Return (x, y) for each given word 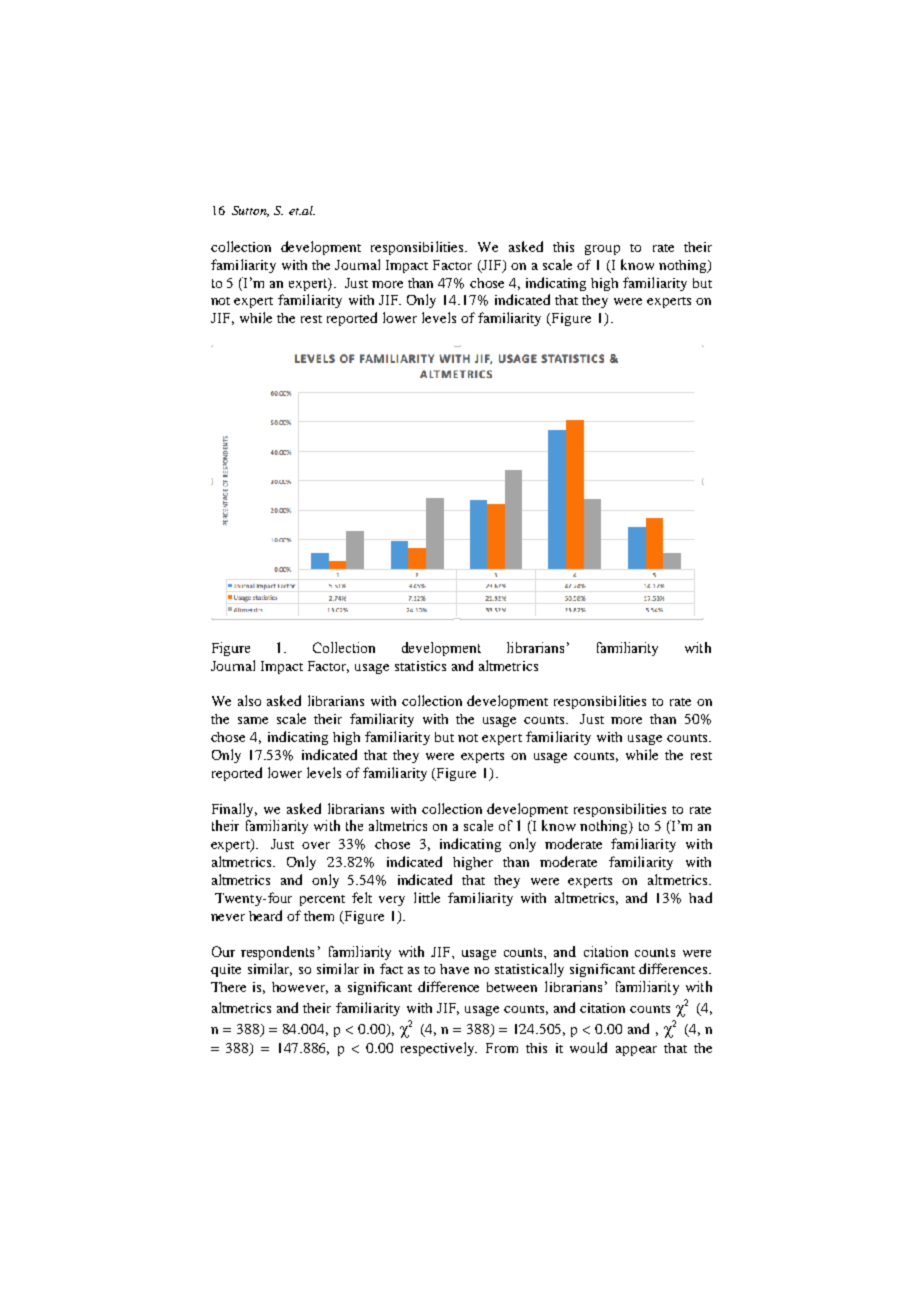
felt (362, 897)
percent (322, 900)
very (392, 901)
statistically (529, 970)
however (300, 988)
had (700, 897)
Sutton (250, 211)
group (602, 250)
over (316, 845)
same (253, 720)
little (427, 897)
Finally (234, 810)
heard (265, 915)
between (512, 987)
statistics (420, 666)
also (249, 700)
